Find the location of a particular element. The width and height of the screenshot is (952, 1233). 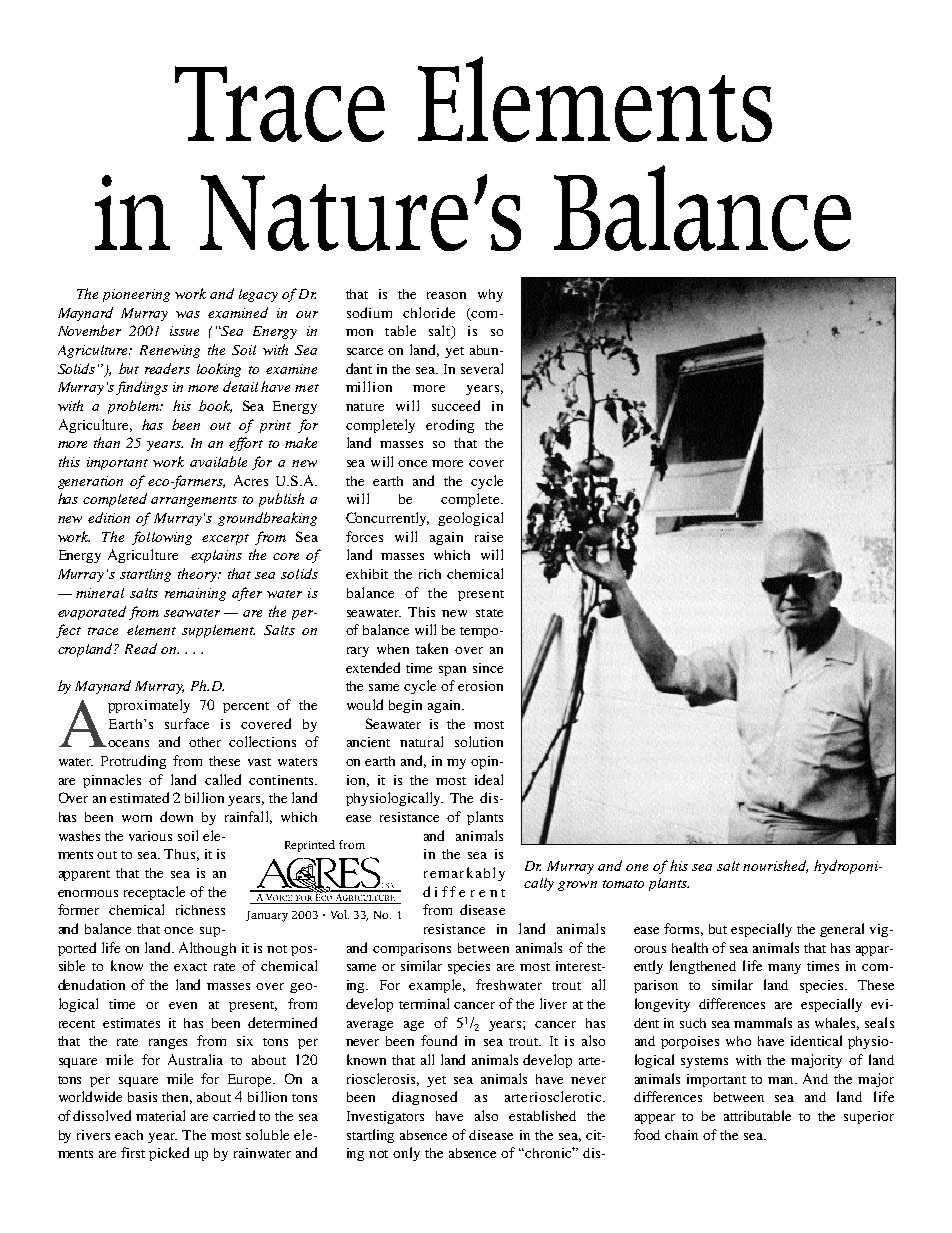

ideal is located at coordinates (489, 779).
